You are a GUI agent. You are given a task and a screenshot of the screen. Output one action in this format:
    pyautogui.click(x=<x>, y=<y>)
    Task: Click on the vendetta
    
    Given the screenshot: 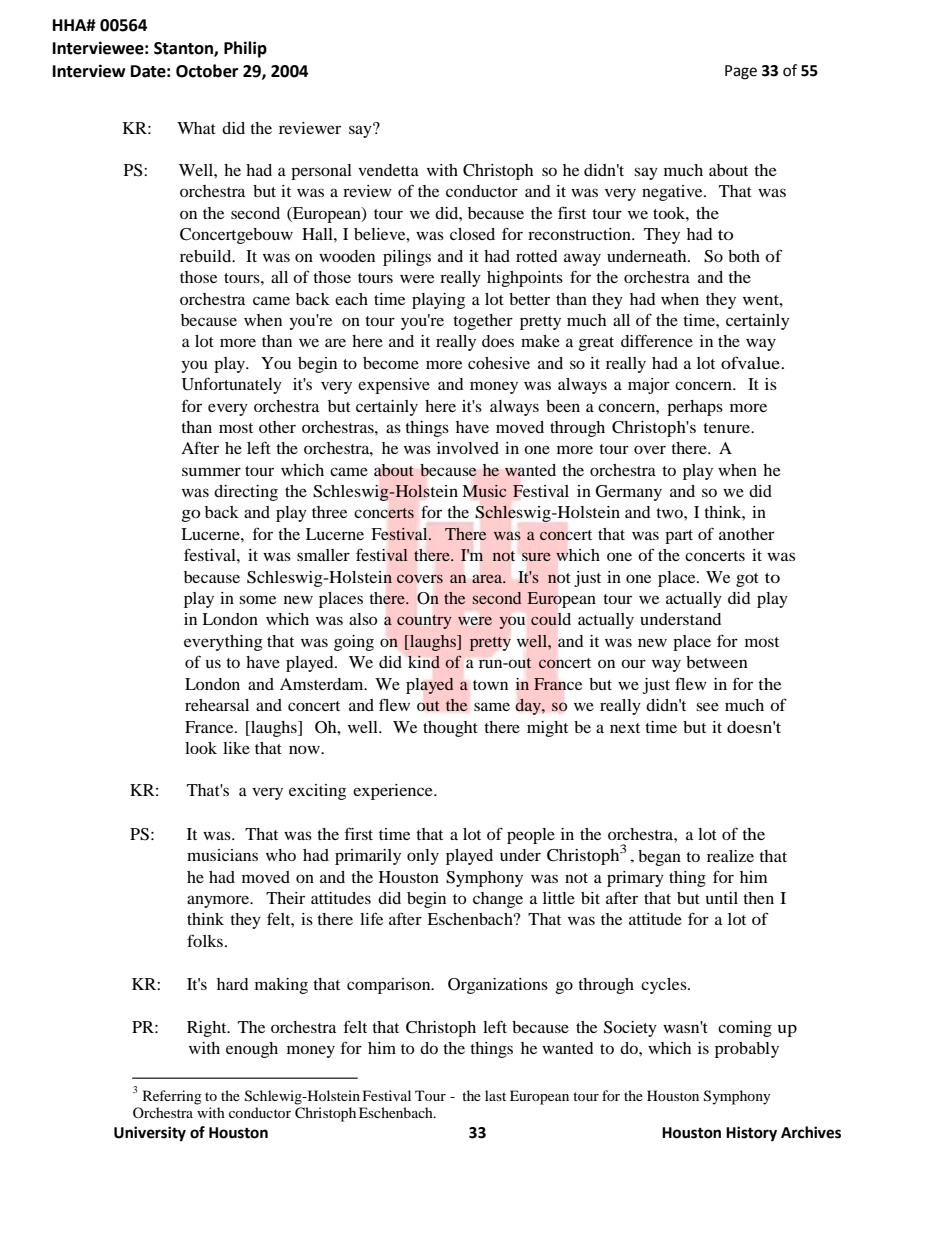 What is the action you would take?
    pyautogui.click(x=388, y=170)
